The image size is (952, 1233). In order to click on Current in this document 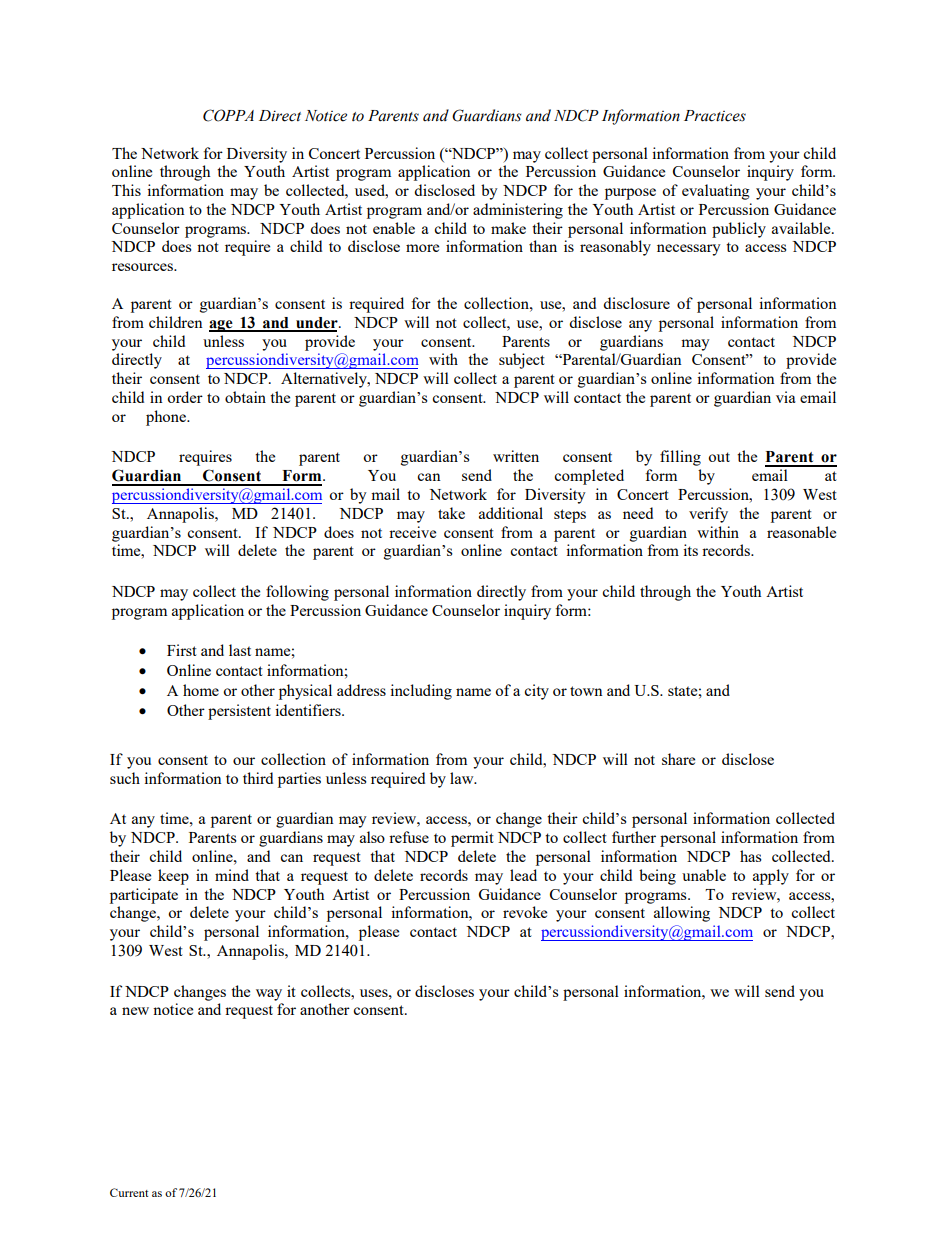, I will do `click(129, 1192)`.
